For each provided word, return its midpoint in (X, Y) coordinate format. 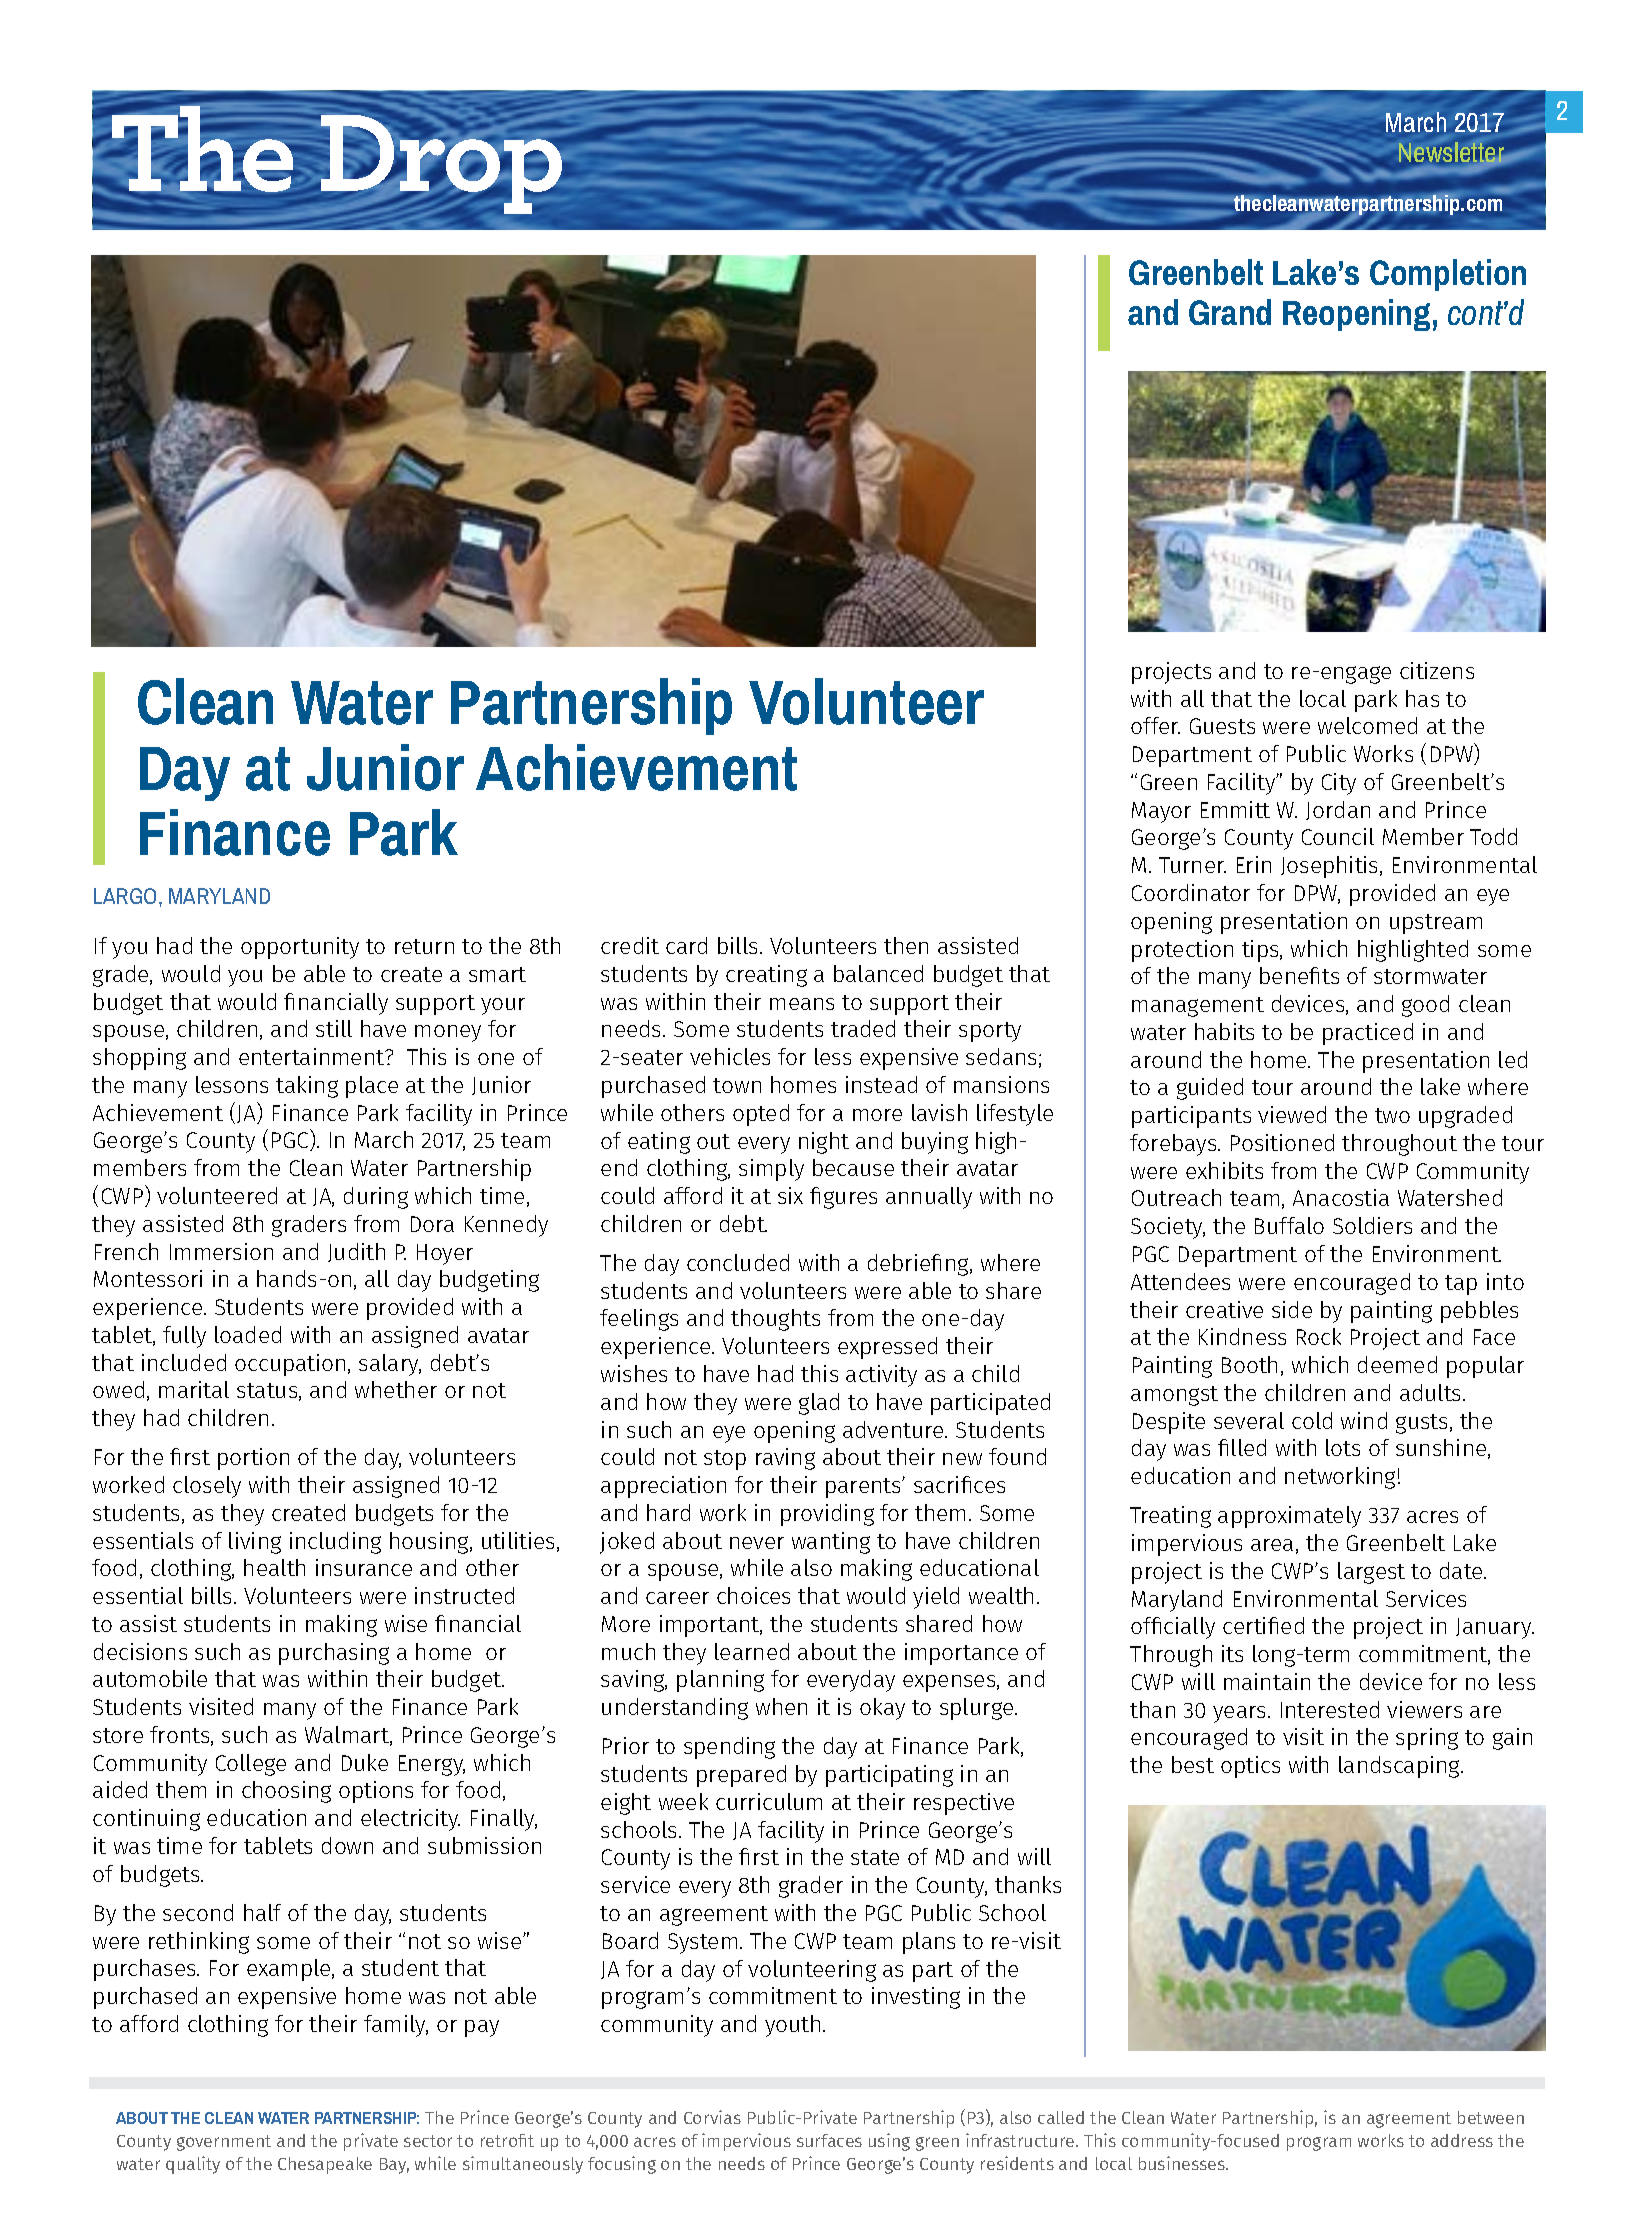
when (781, 1706)
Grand (1230, 312)
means (802, 1004)
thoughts (775, 1320)
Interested (1330, 1709)
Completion (1448, 275)
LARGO (125, 896)
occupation (290, 1365)
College (251, 1765)
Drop (441, 164)
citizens (1437, 670)
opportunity (300, 948)
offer (1155, 725)
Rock (1319, 1336)
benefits (1299, 975)
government (224, 2143)
